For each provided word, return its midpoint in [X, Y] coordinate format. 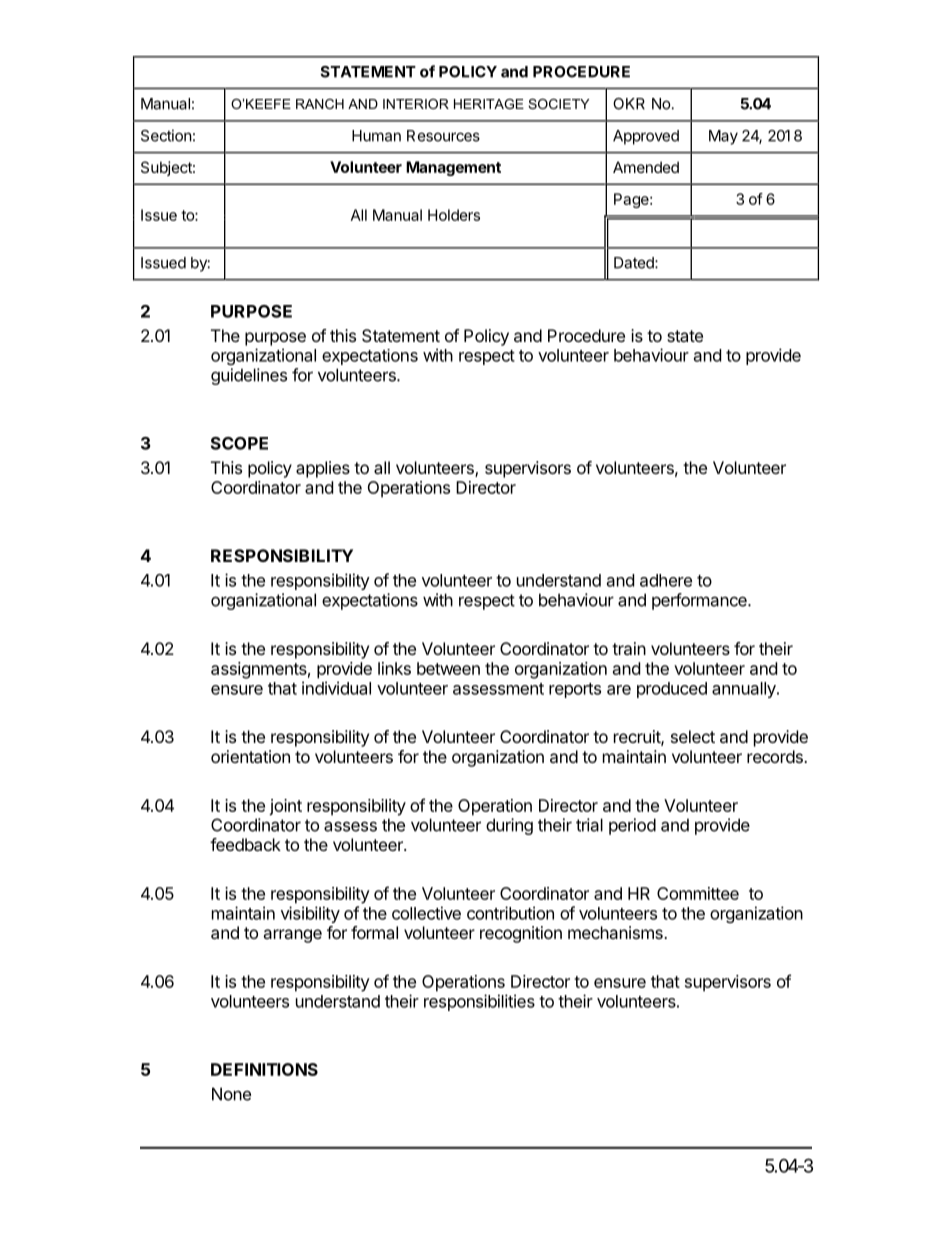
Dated [635, 263]
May [723, 137]
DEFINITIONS [264, 1069]
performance [700, 601]
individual [336, 688]
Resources [443, 136]
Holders [454, 215]
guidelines [249, 376]
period [632, 826]
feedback [245, 844]
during [509, 826]
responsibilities [479, 1002]
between [448, 668]
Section [166, 135]
